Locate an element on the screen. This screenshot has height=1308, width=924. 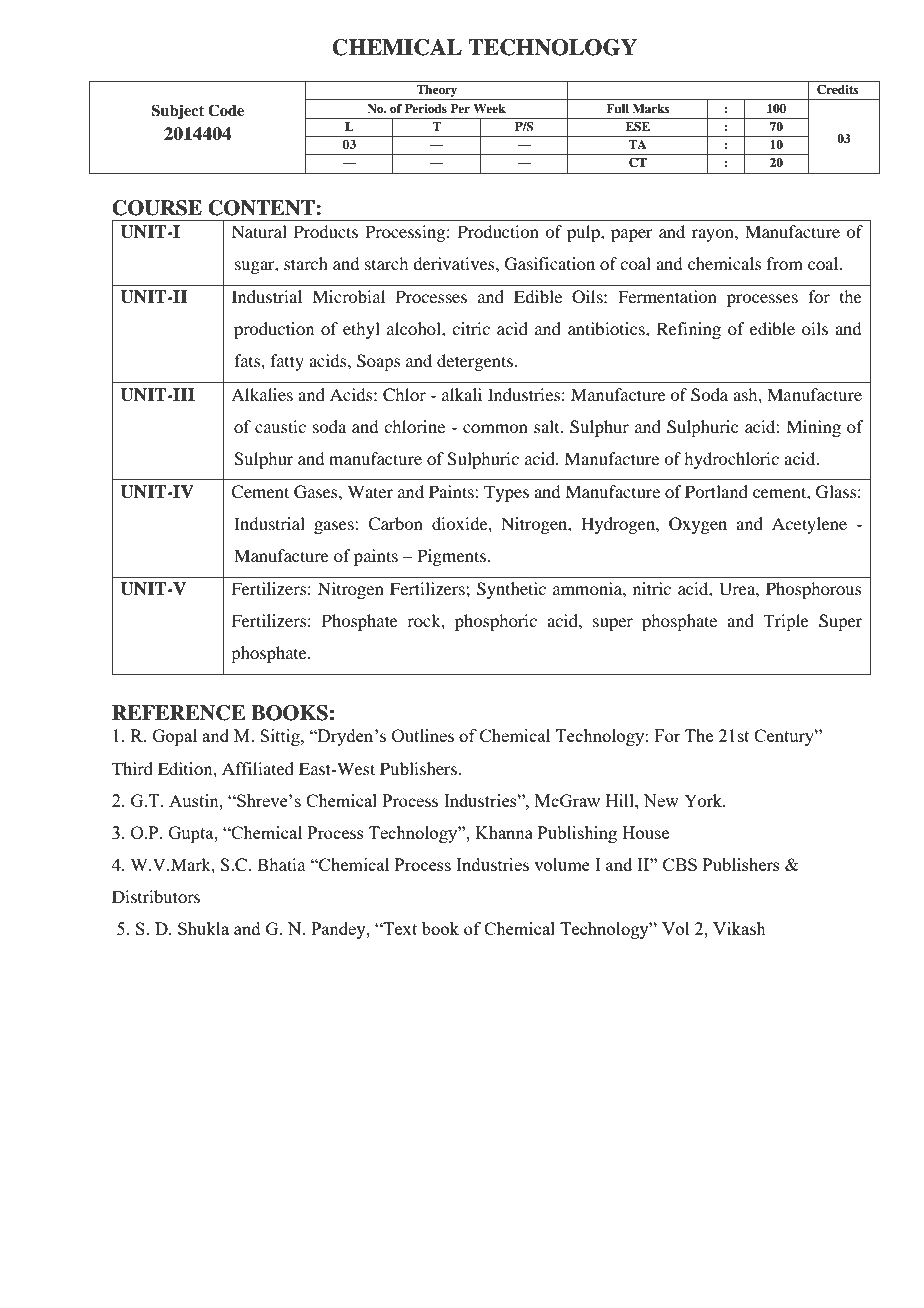
fatty is located at coordinates (287, 362).
